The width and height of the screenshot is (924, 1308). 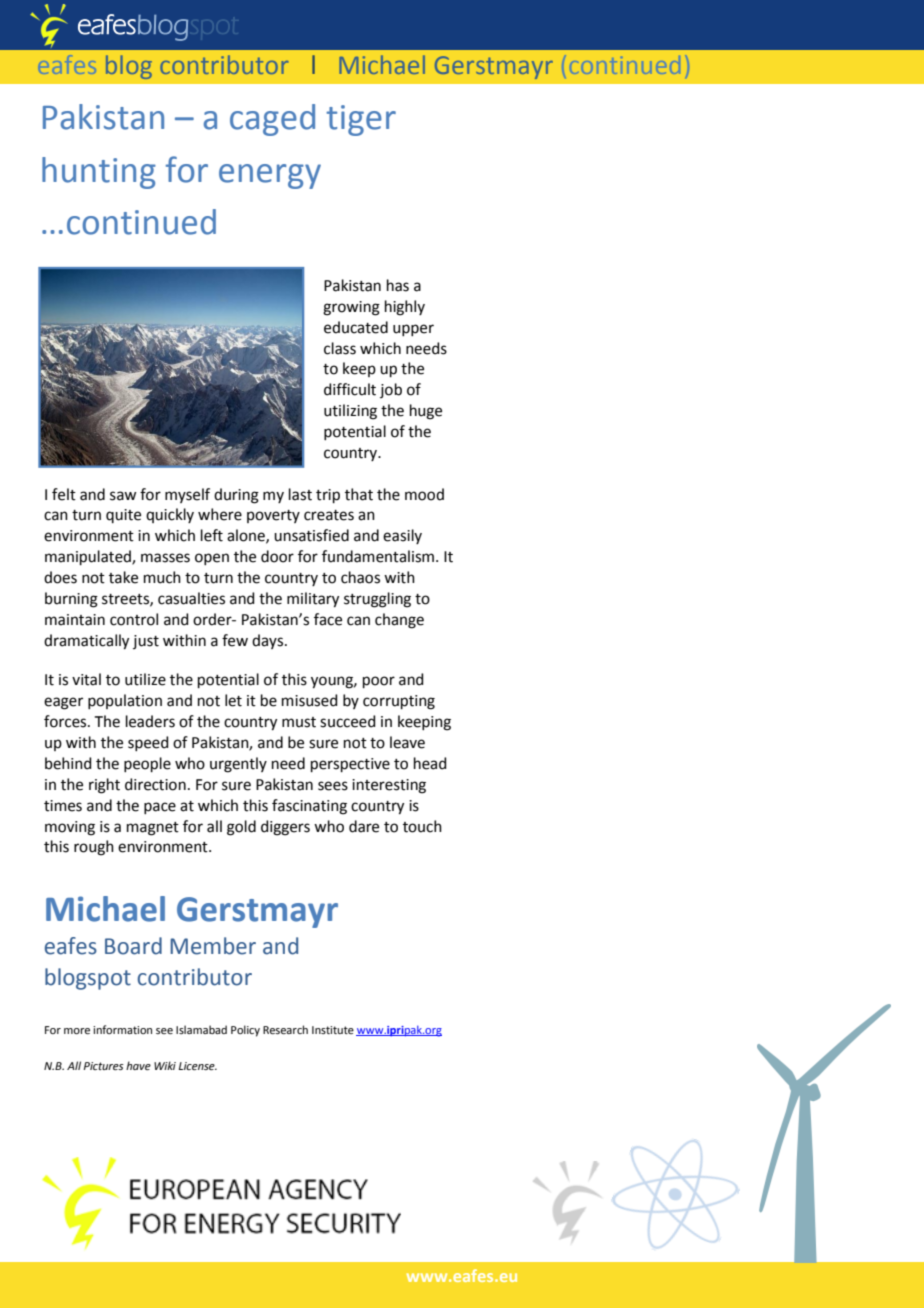 What do you see at coordinates (99, 173) in the screenshot?
I see `hunting` at bounding box center [99, 173].
